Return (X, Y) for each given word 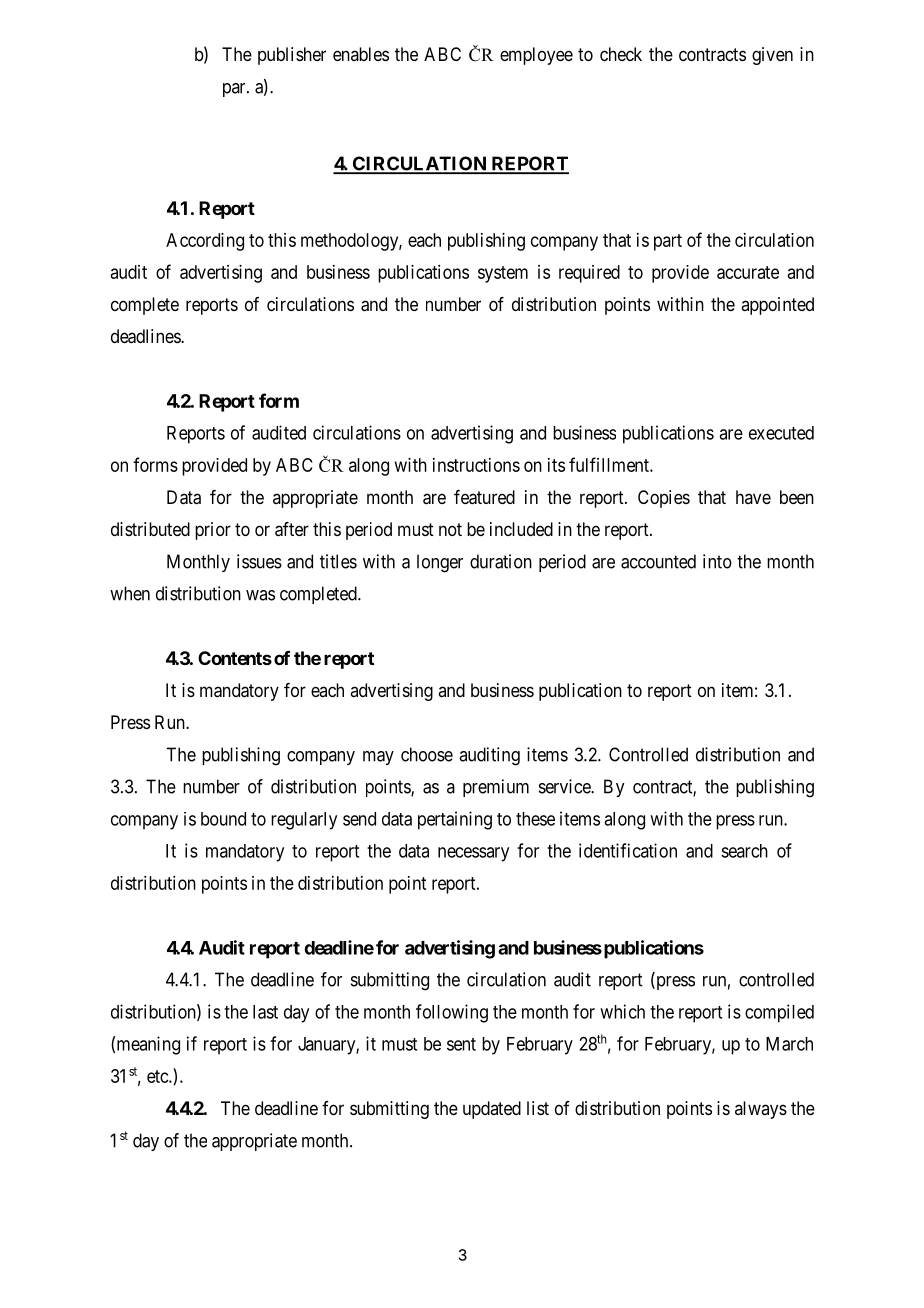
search (744, 851)
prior (213, 531)
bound (223, 819)
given (772, 56)
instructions (476, 465)
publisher (292, 56)
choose (427, 754)
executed (781, 433)
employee (536, 56)
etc (158, 1076)
